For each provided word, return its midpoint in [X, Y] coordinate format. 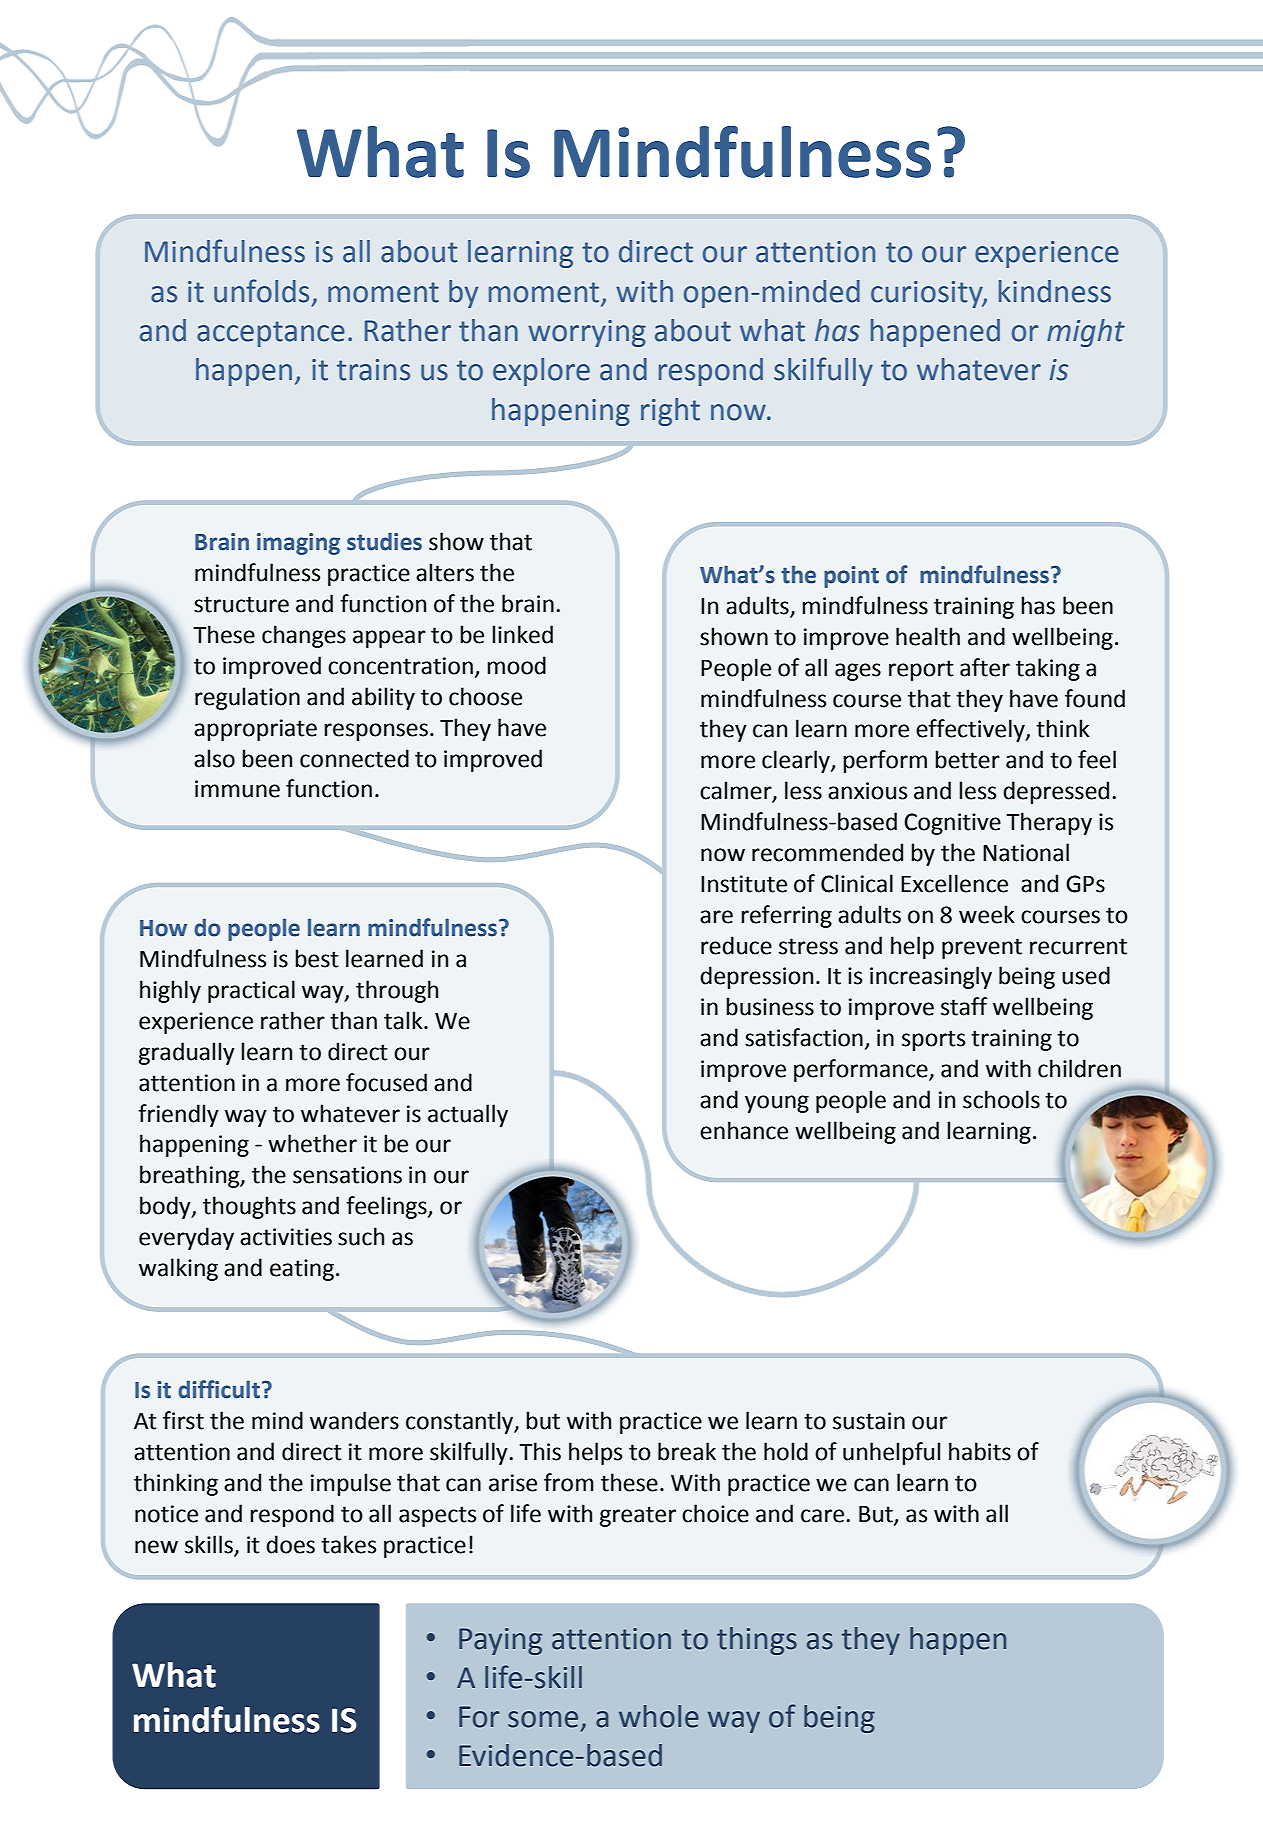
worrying [587, 333]
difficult [219, 1389]
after [985, 667]
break [687, 1451]
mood [516, 665]
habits [980, 1451]
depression [756, 977]
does [290, 1544]
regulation [247, 698]
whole [659, 1716]
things [757, 1641]
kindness [1055, 291]
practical [251, 991]
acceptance [271, 334]
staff [964, 1006]
